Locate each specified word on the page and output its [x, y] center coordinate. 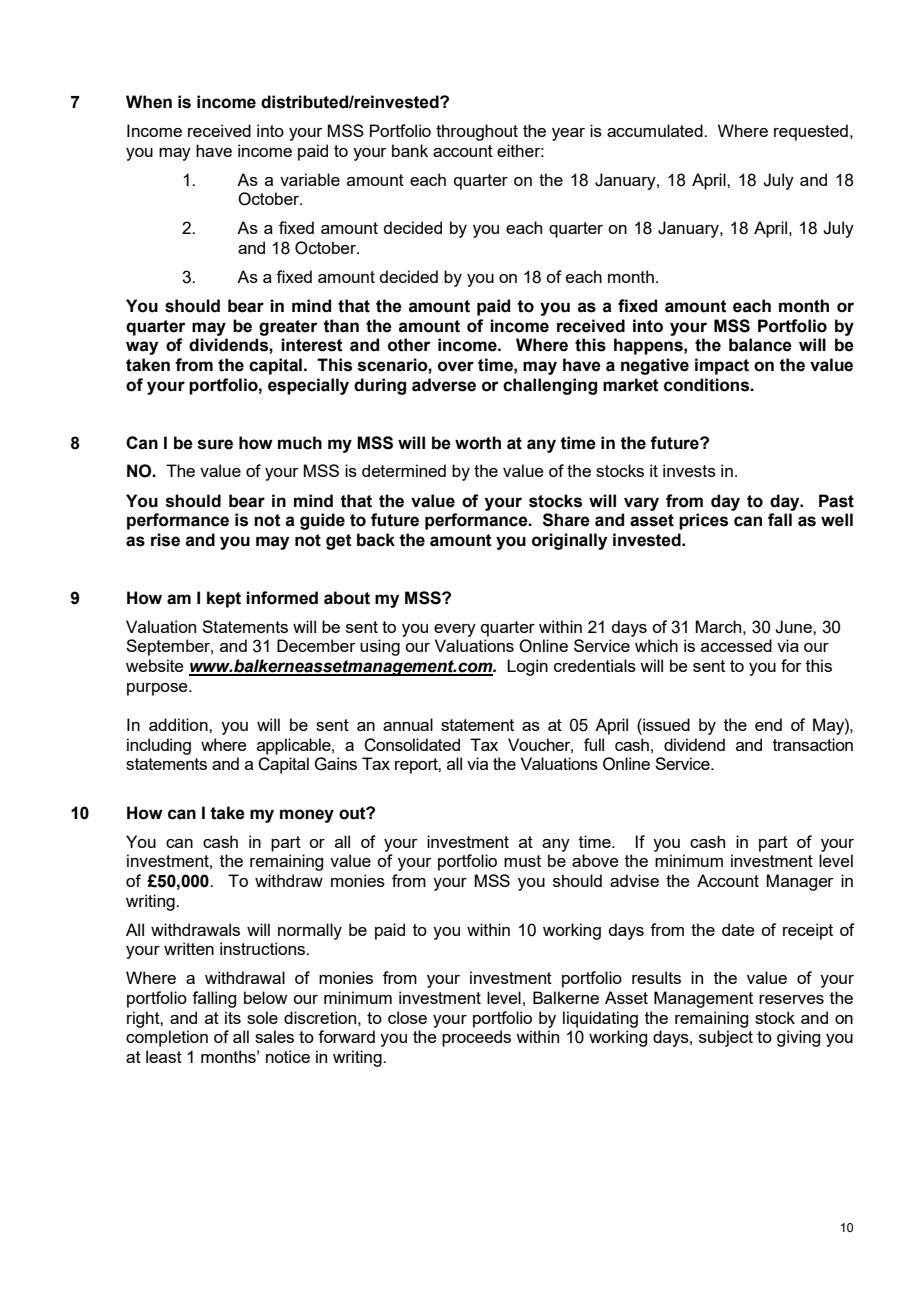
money [307, 816]
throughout [477, 132]
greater [288, 328]
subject [726, 1038]
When [149, 102]
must [522, 861]
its [233, 1017]
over [456, 366]
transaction [813, 744]
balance [760, 345]
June [794, 627]
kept [224, 599]
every [455, 630]
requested [811, 132]
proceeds [476, 1038]
